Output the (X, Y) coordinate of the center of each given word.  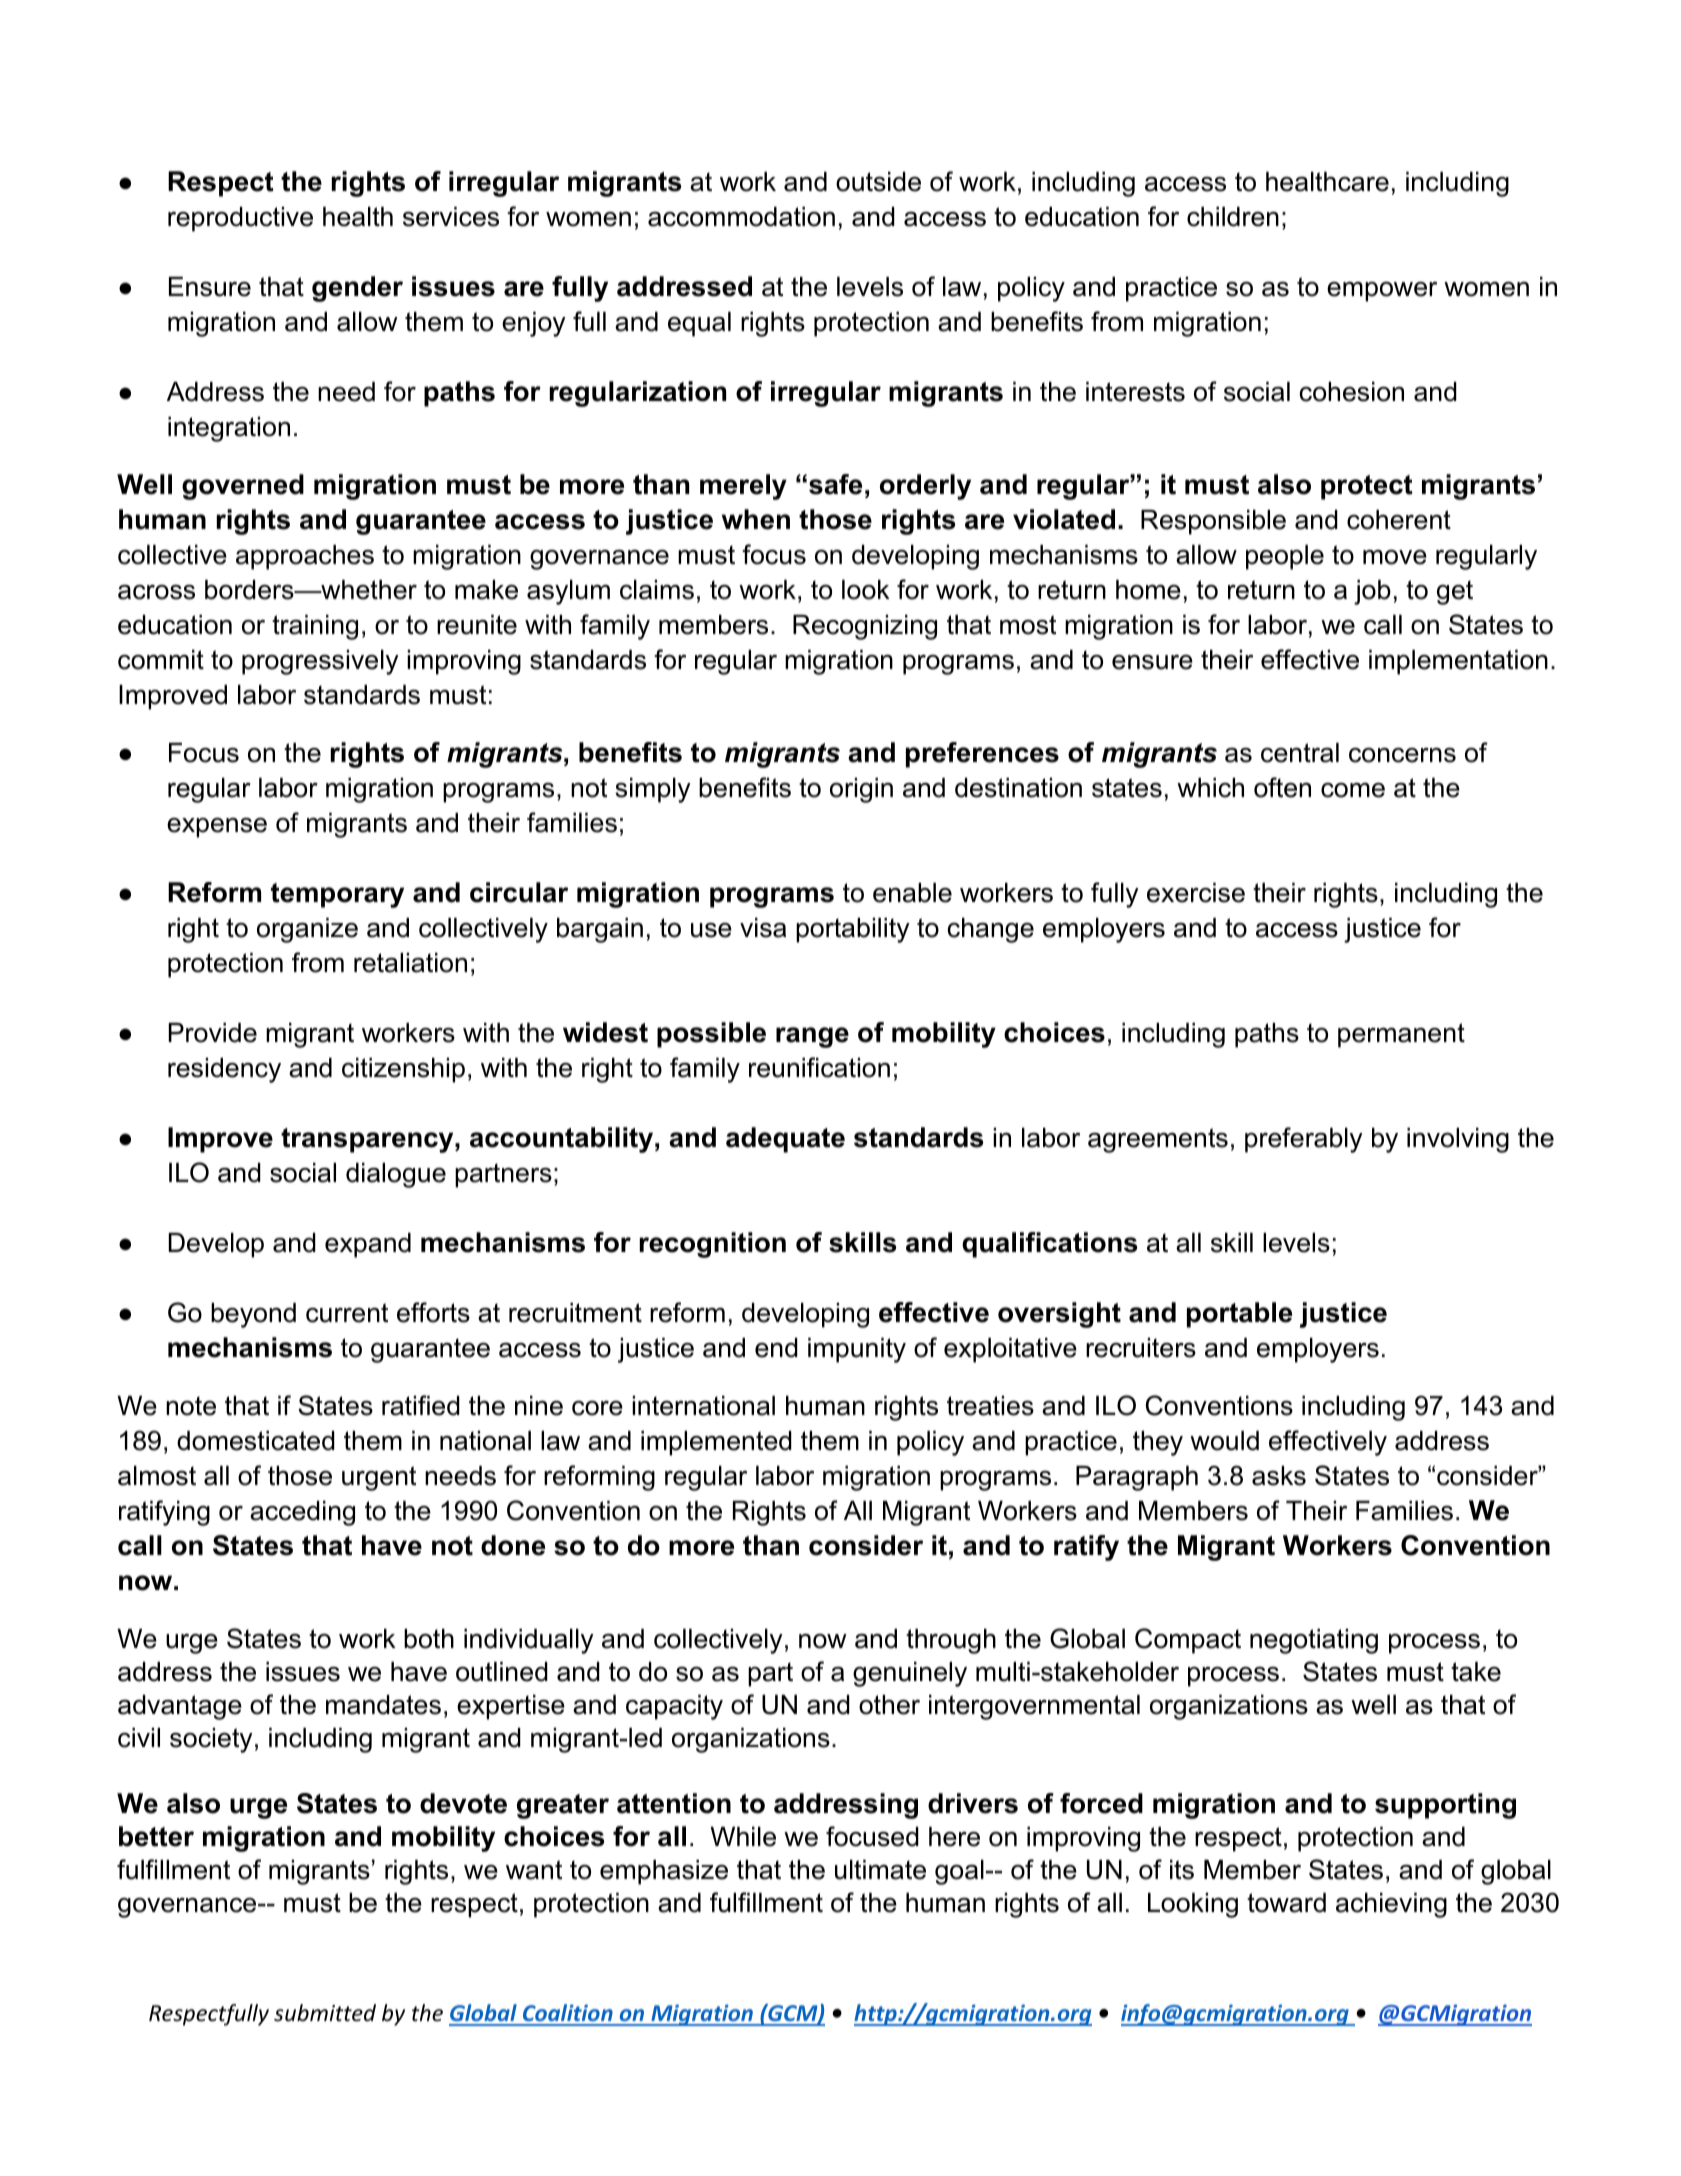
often (1282, 787)
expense (217, 828)
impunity (857, 1350)
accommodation (741, 217)
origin (861, 790)
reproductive (240, 219)
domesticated (256, 1441)
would (1224, 1441)
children (1233, 217)
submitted (325, 2013)
